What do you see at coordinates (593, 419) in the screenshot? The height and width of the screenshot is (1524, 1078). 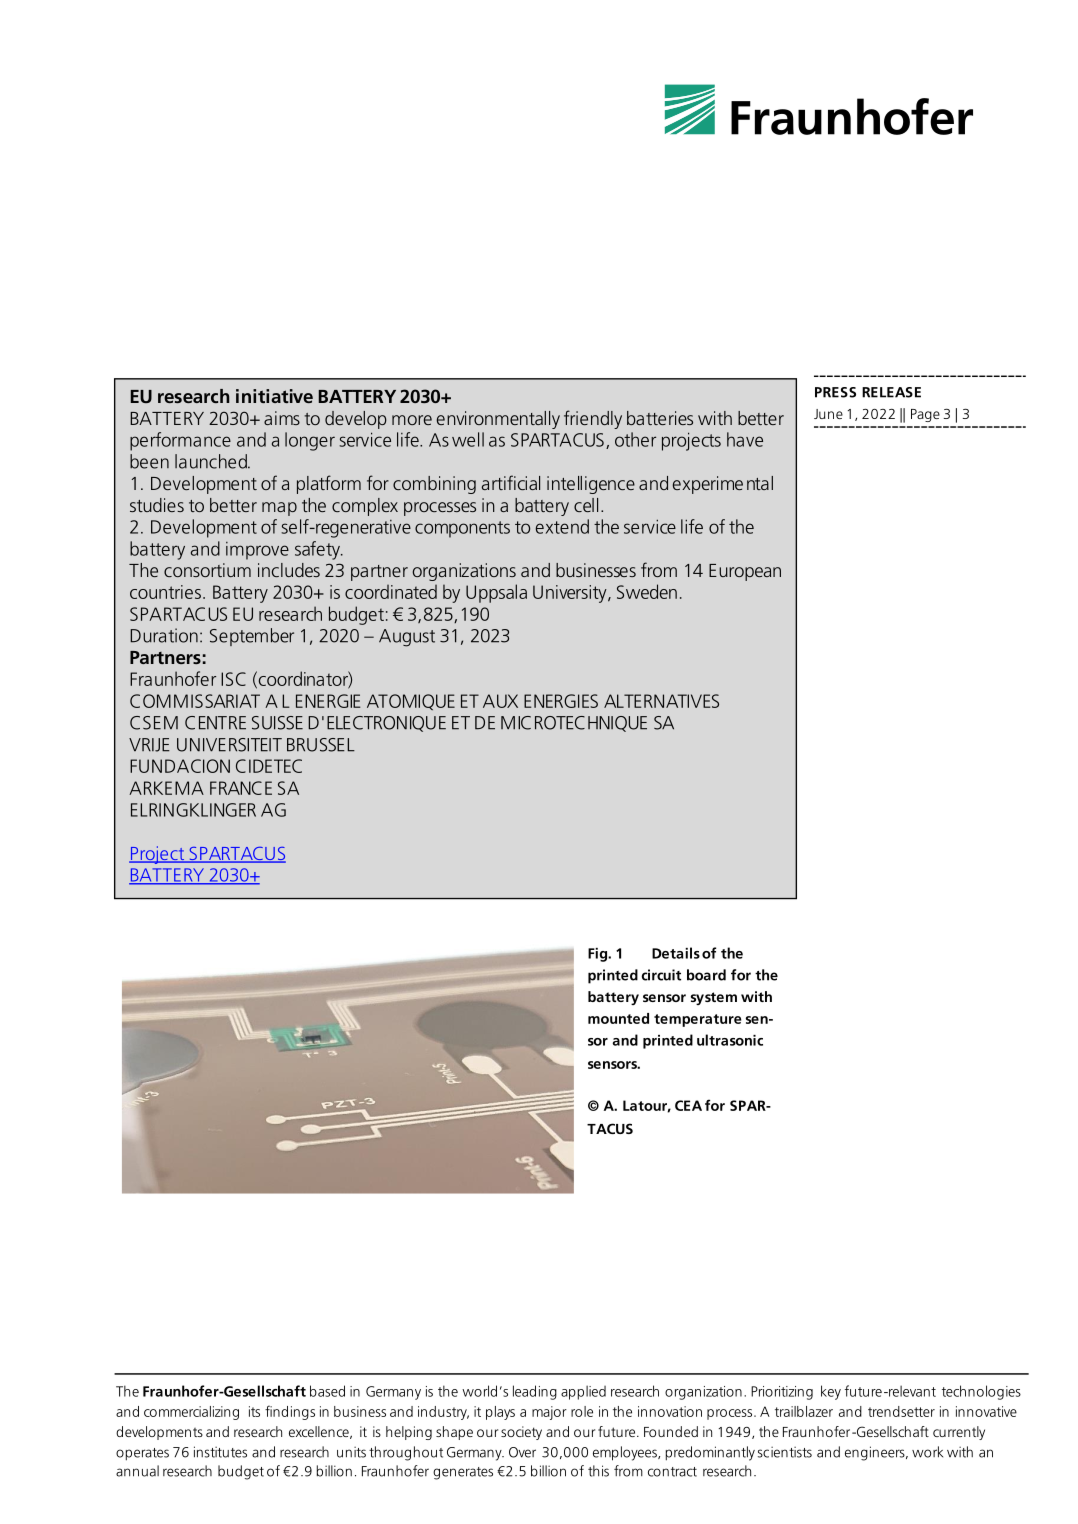 I see `friendly` at bounding box center [593, 419].
